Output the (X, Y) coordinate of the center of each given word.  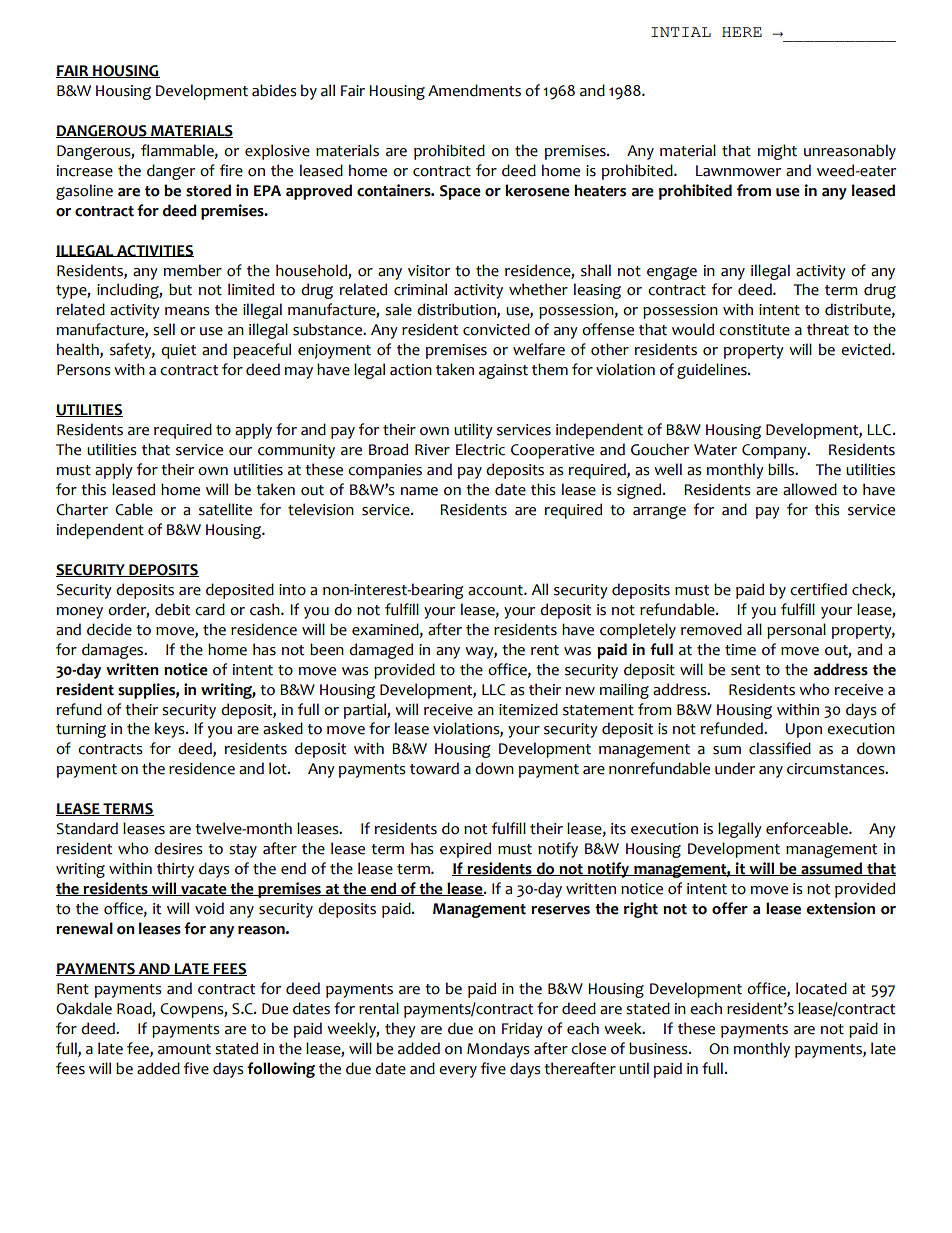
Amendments (474, 90)
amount (184, 1049)
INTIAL (681, 32)
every (458, 1072)
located (821, 988)
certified (818, 589)
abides (274, 90)
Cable (134, 509)
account (496, 590)
